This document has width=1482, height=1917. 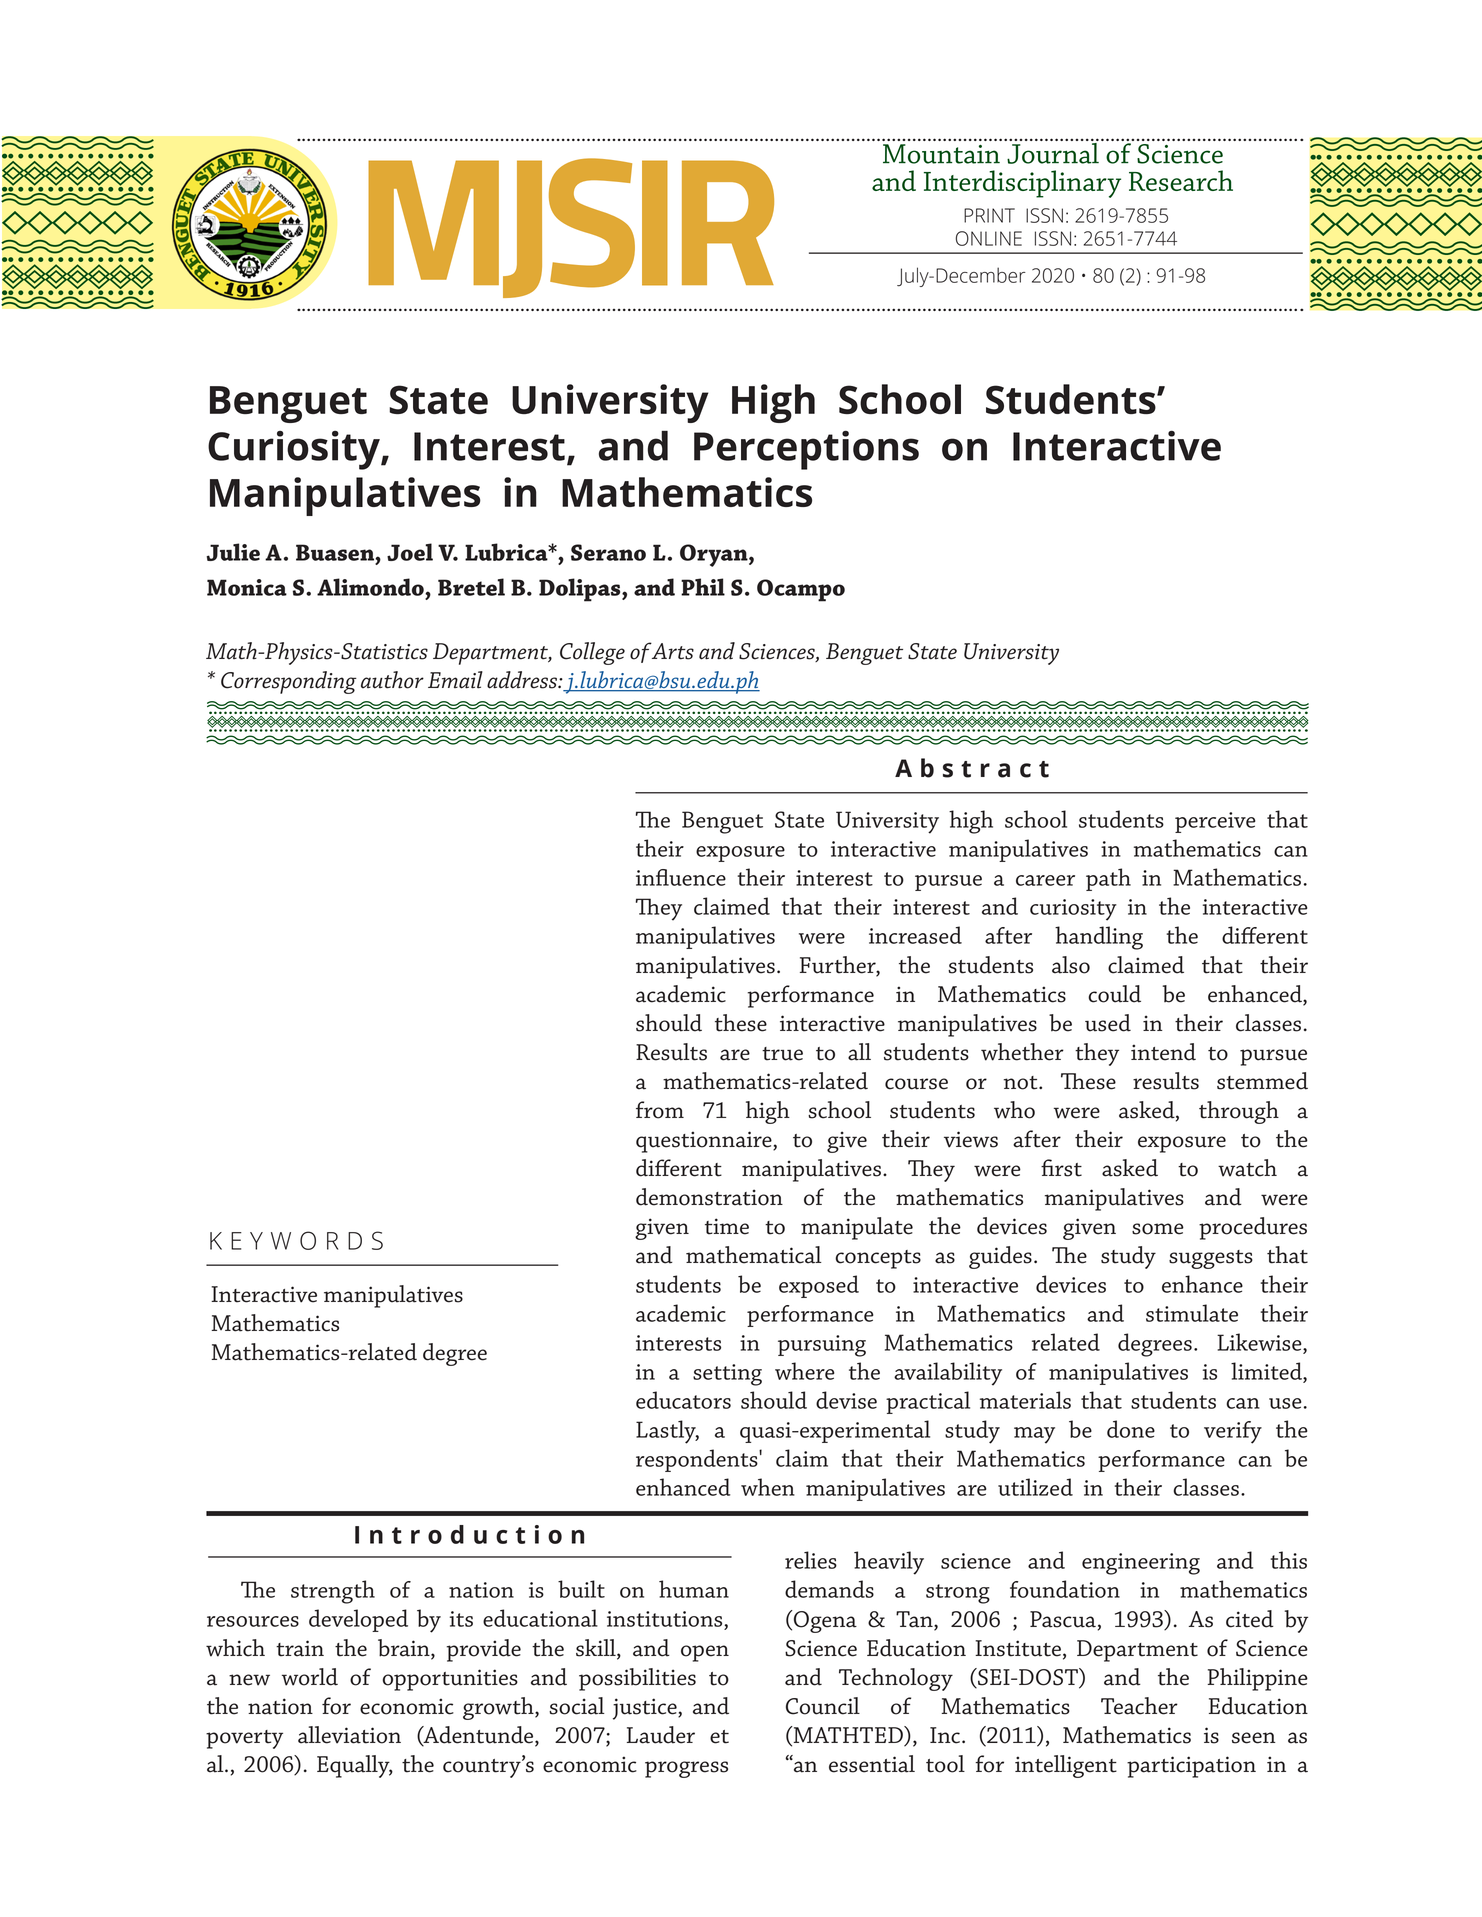 I want to click on Teacher, so click(x=1139, y=1706).
